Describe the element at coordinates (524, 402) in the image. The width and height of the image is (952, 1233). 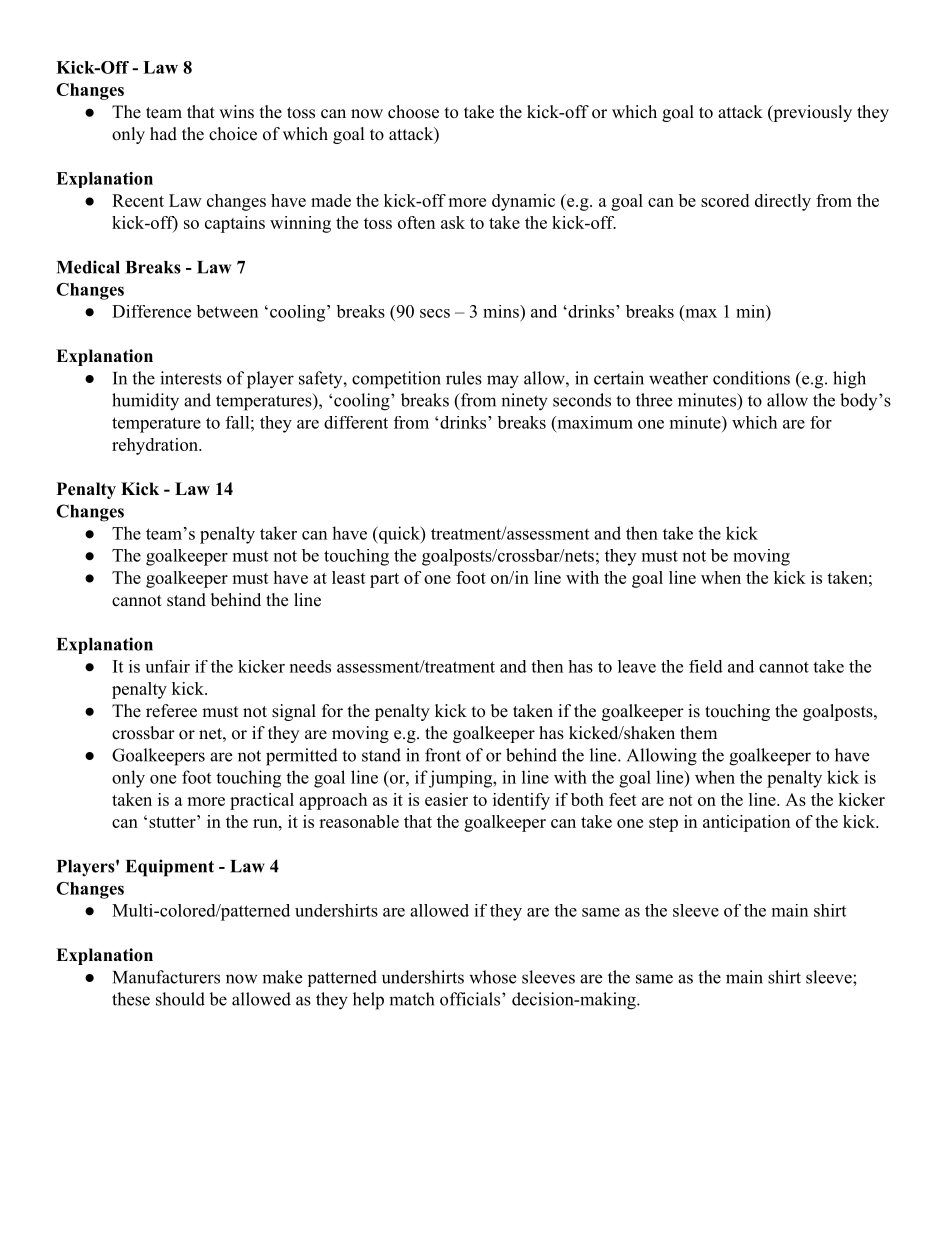
I see `ninety` at that location.
